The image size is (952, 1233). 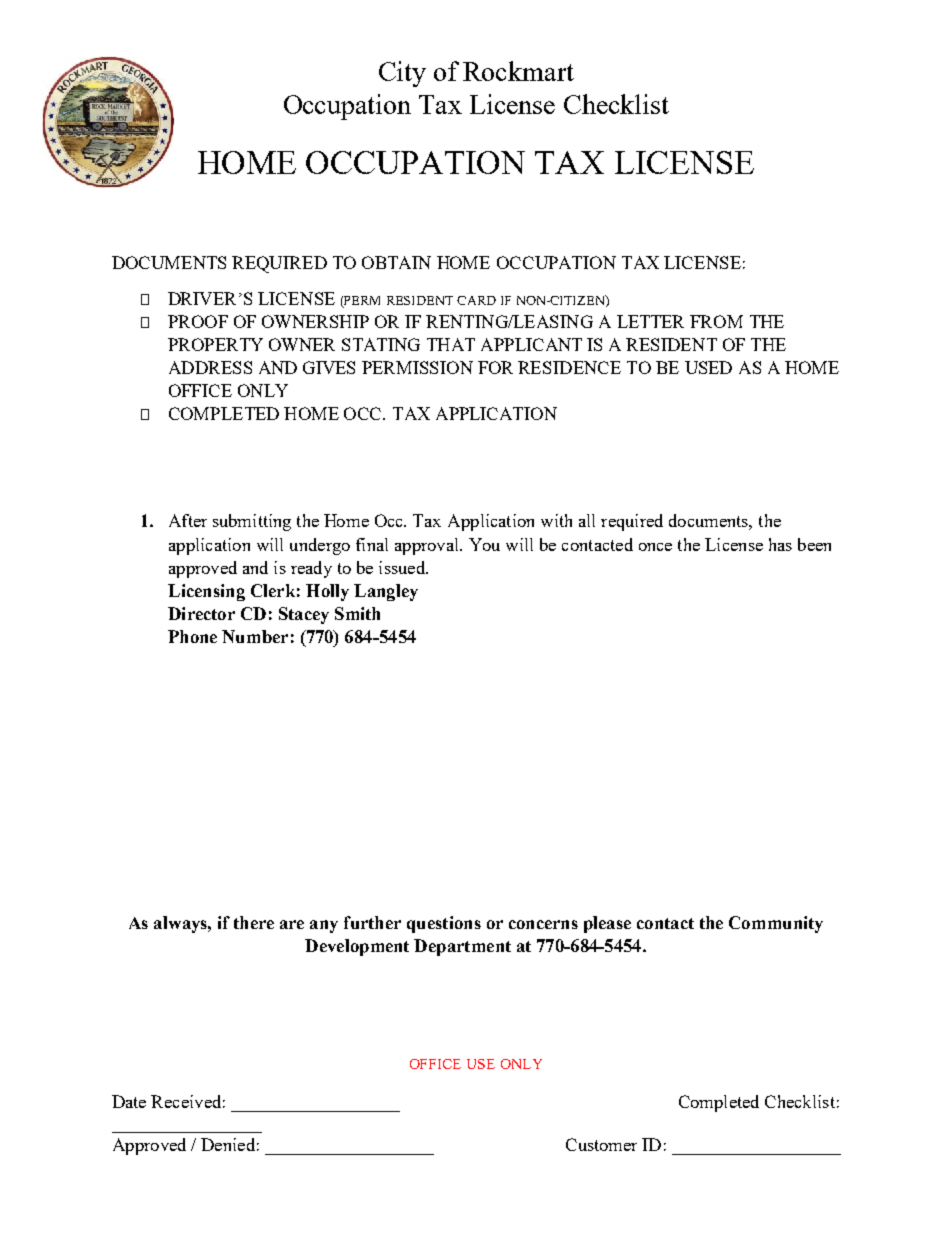 What do you see at coordinates (396, 262) in the document?
I see `OBTAIN` at bounding box center [396, 262].
